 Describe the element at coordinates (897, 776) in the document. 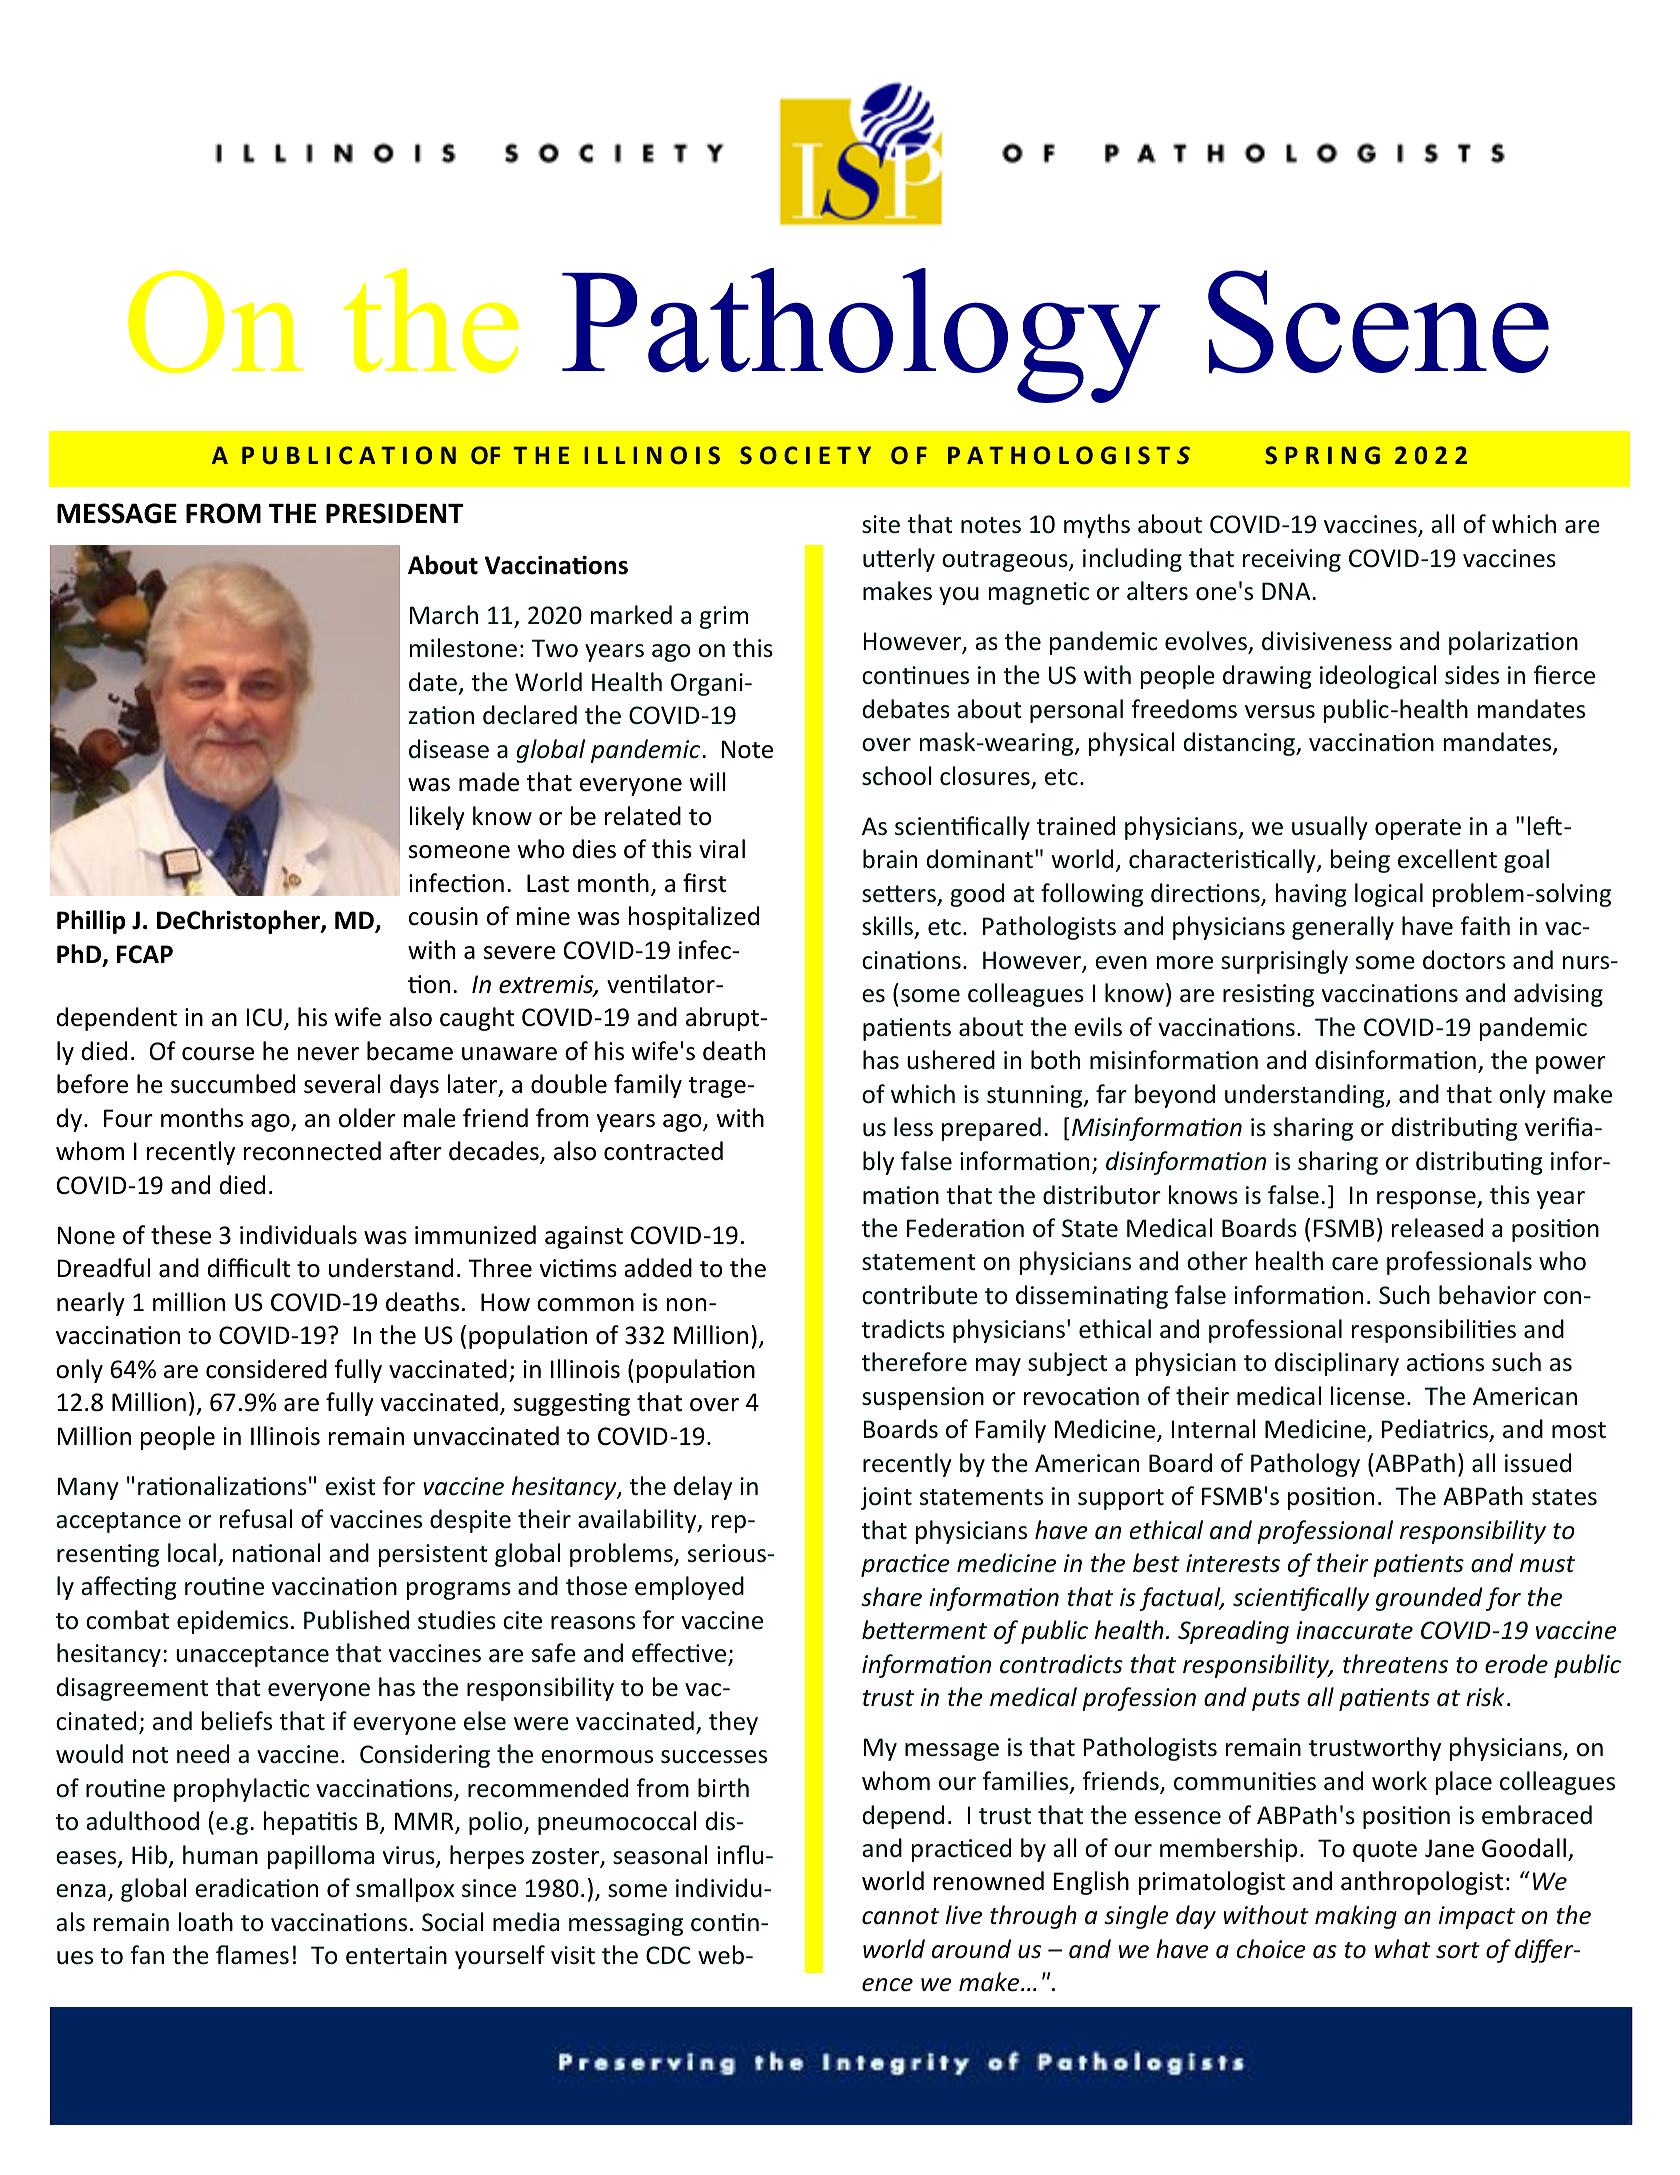

I see `school` at that location.
